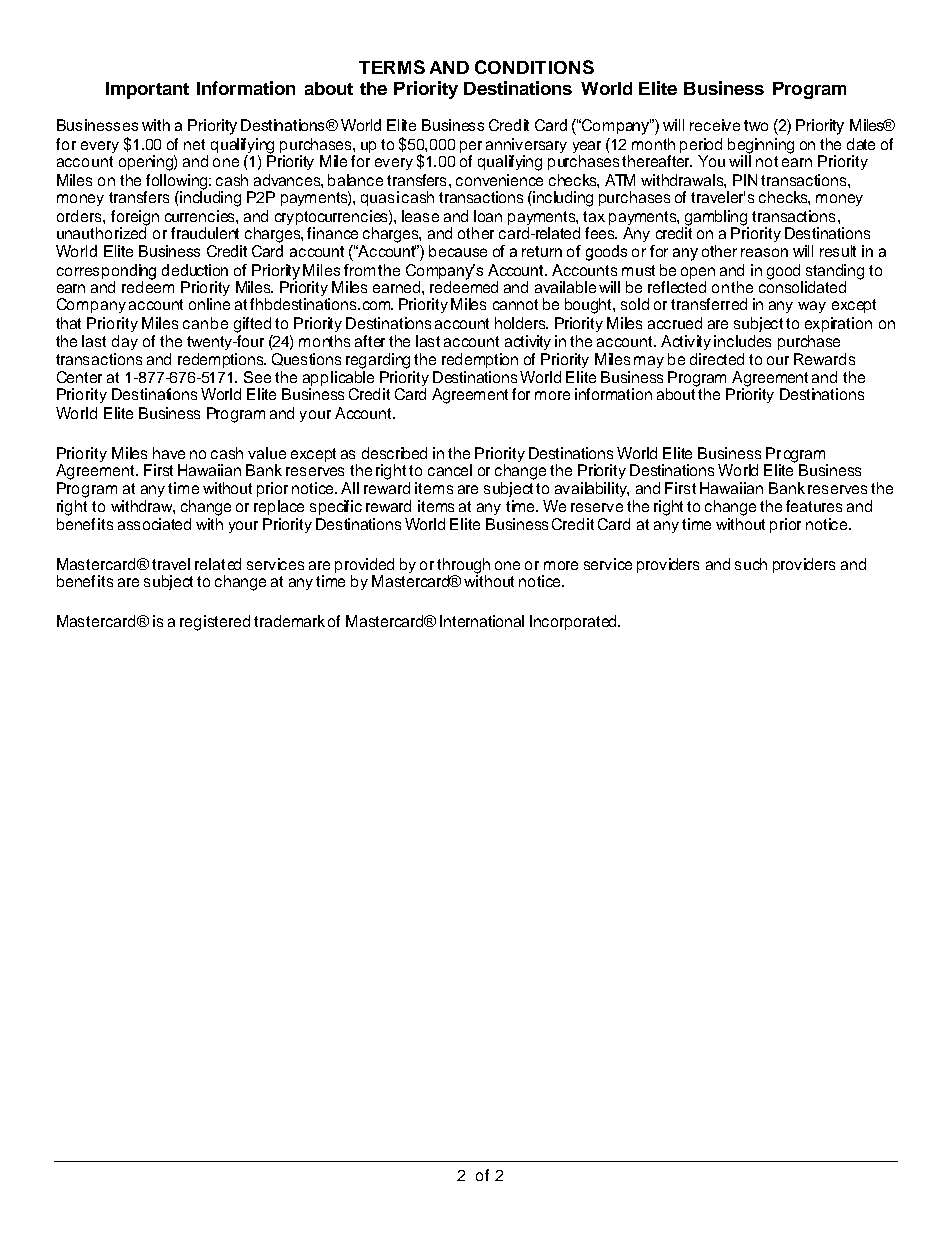 This screenshot has width=952, height=1233. Describe the element at coordinates (378, 361) in the screenshot. I see `regarding` at that location.
